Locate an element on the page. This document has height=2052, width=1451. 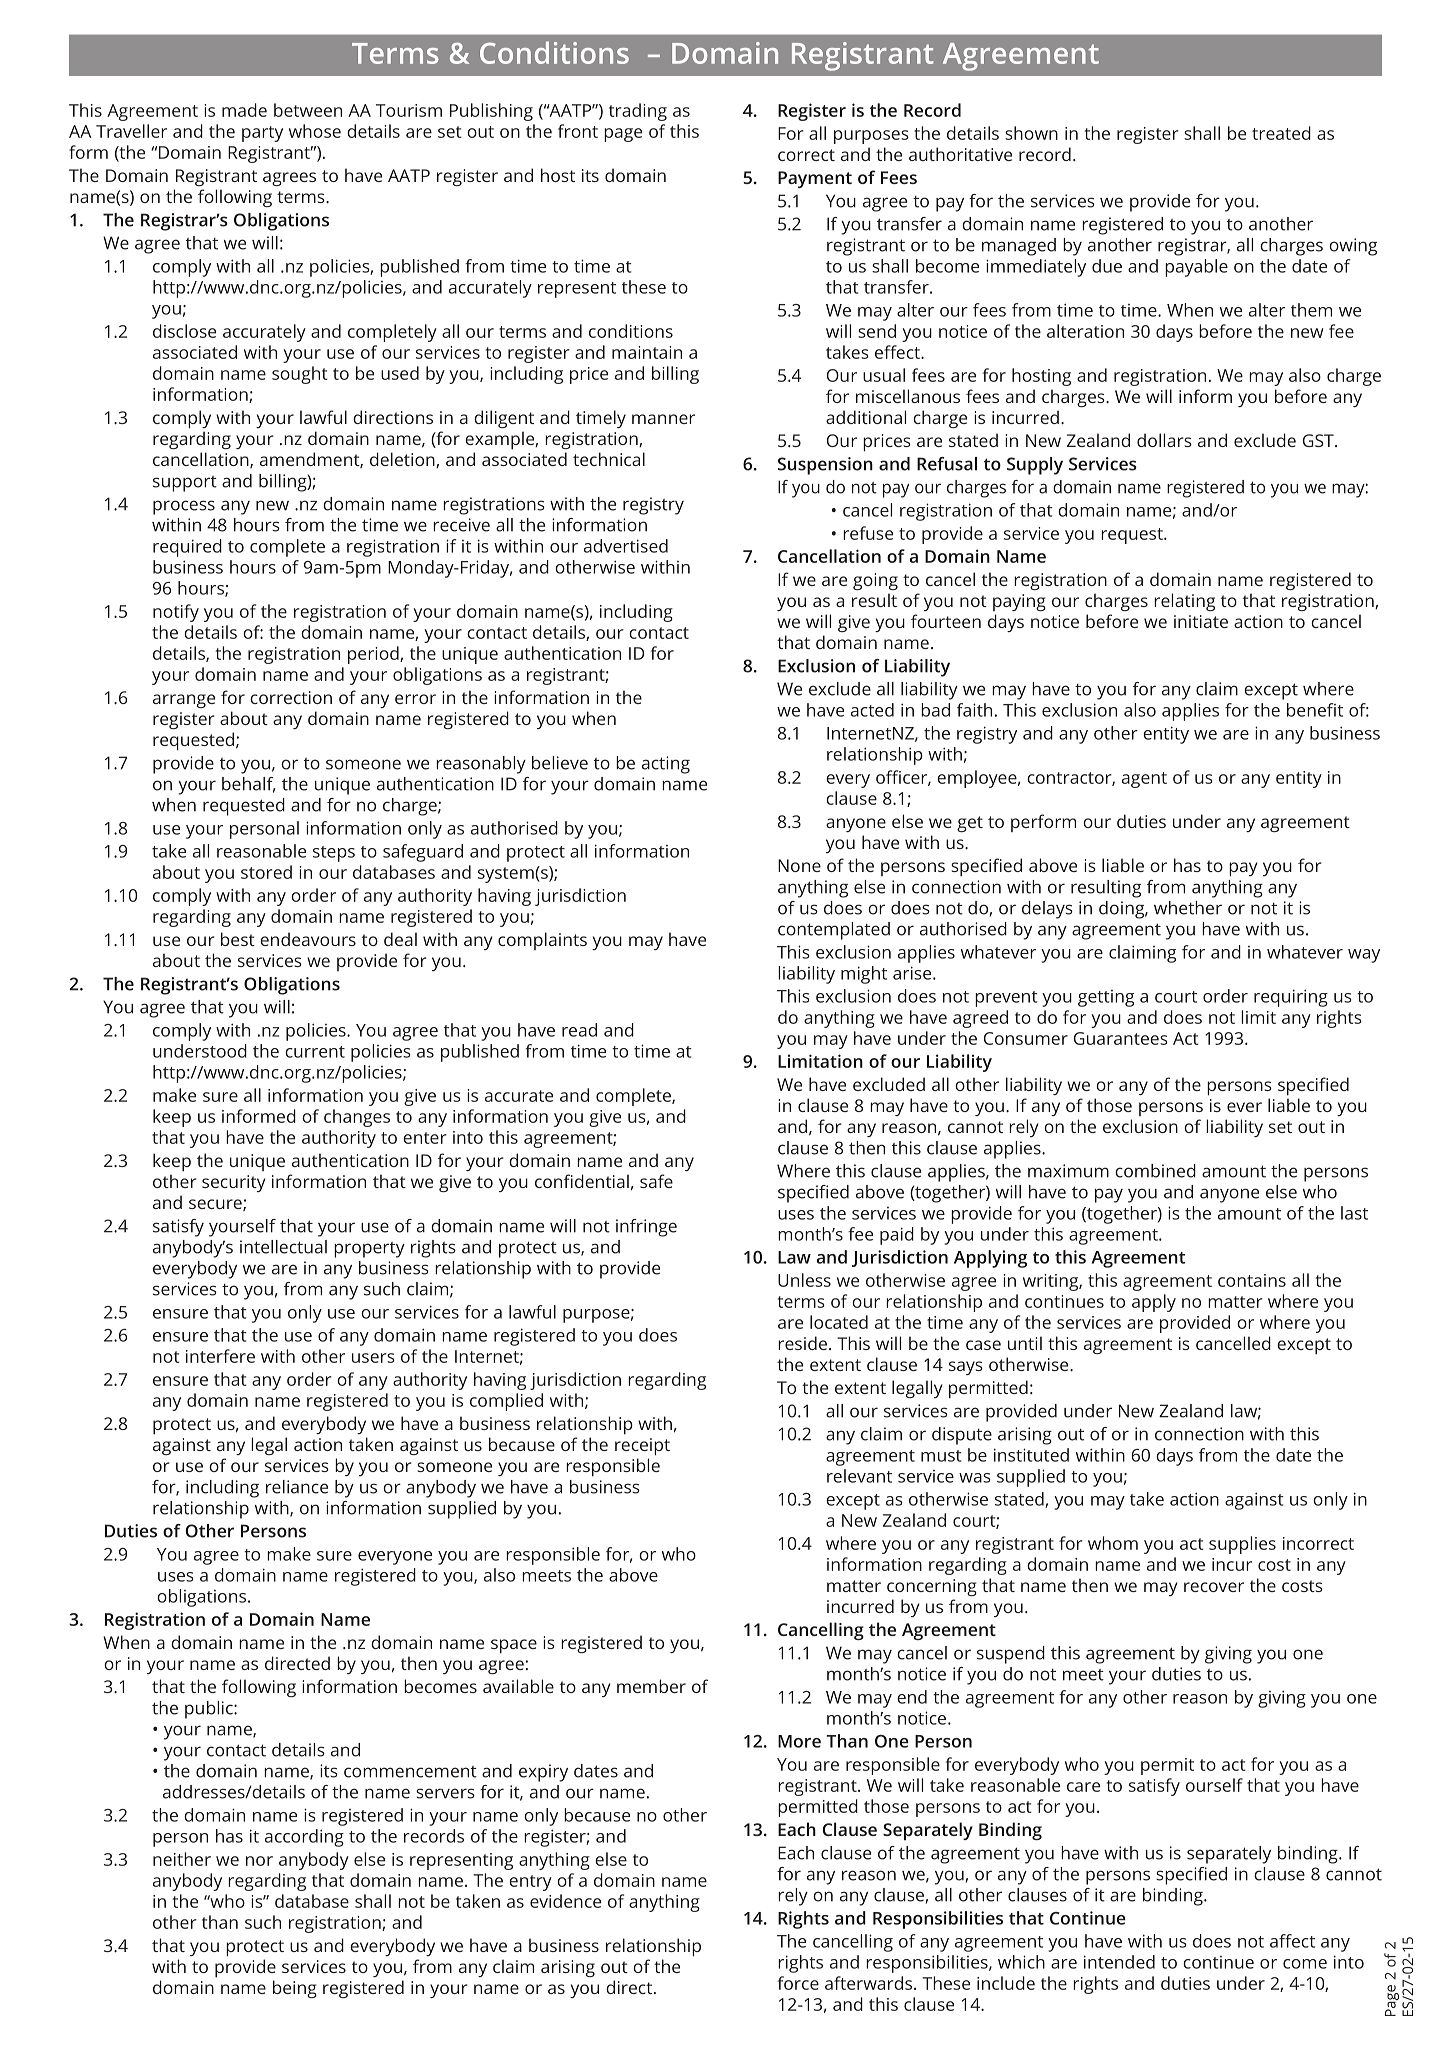
treated is located at coordinates (1281, 133).
